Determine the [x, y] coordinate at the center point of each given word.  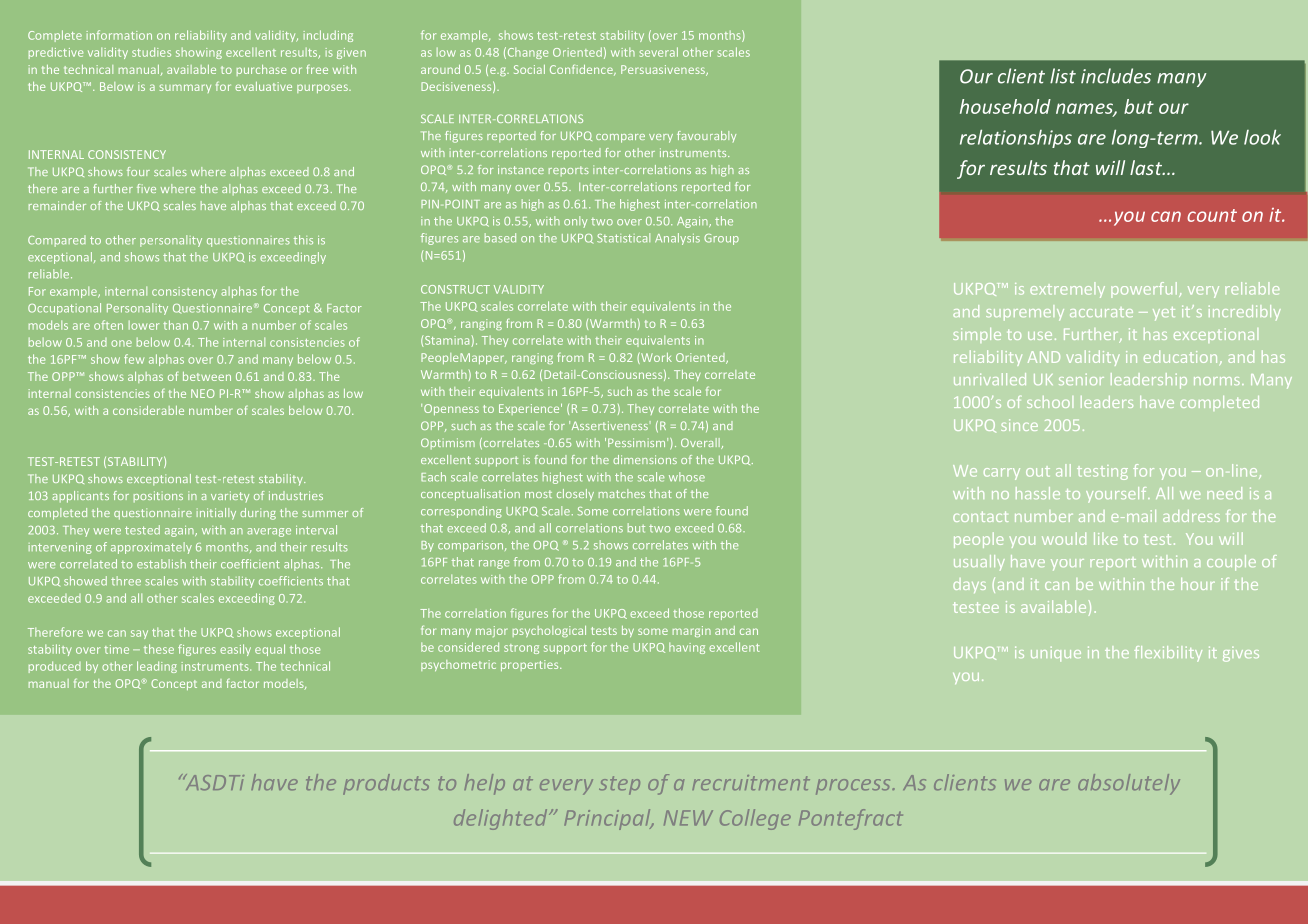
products [386, 784]
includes [1116, 76]
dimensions [645, 459]
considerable [148, 410]
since [1019, 425]
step [619, 785]
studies [151, 52]
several [659, 52]
